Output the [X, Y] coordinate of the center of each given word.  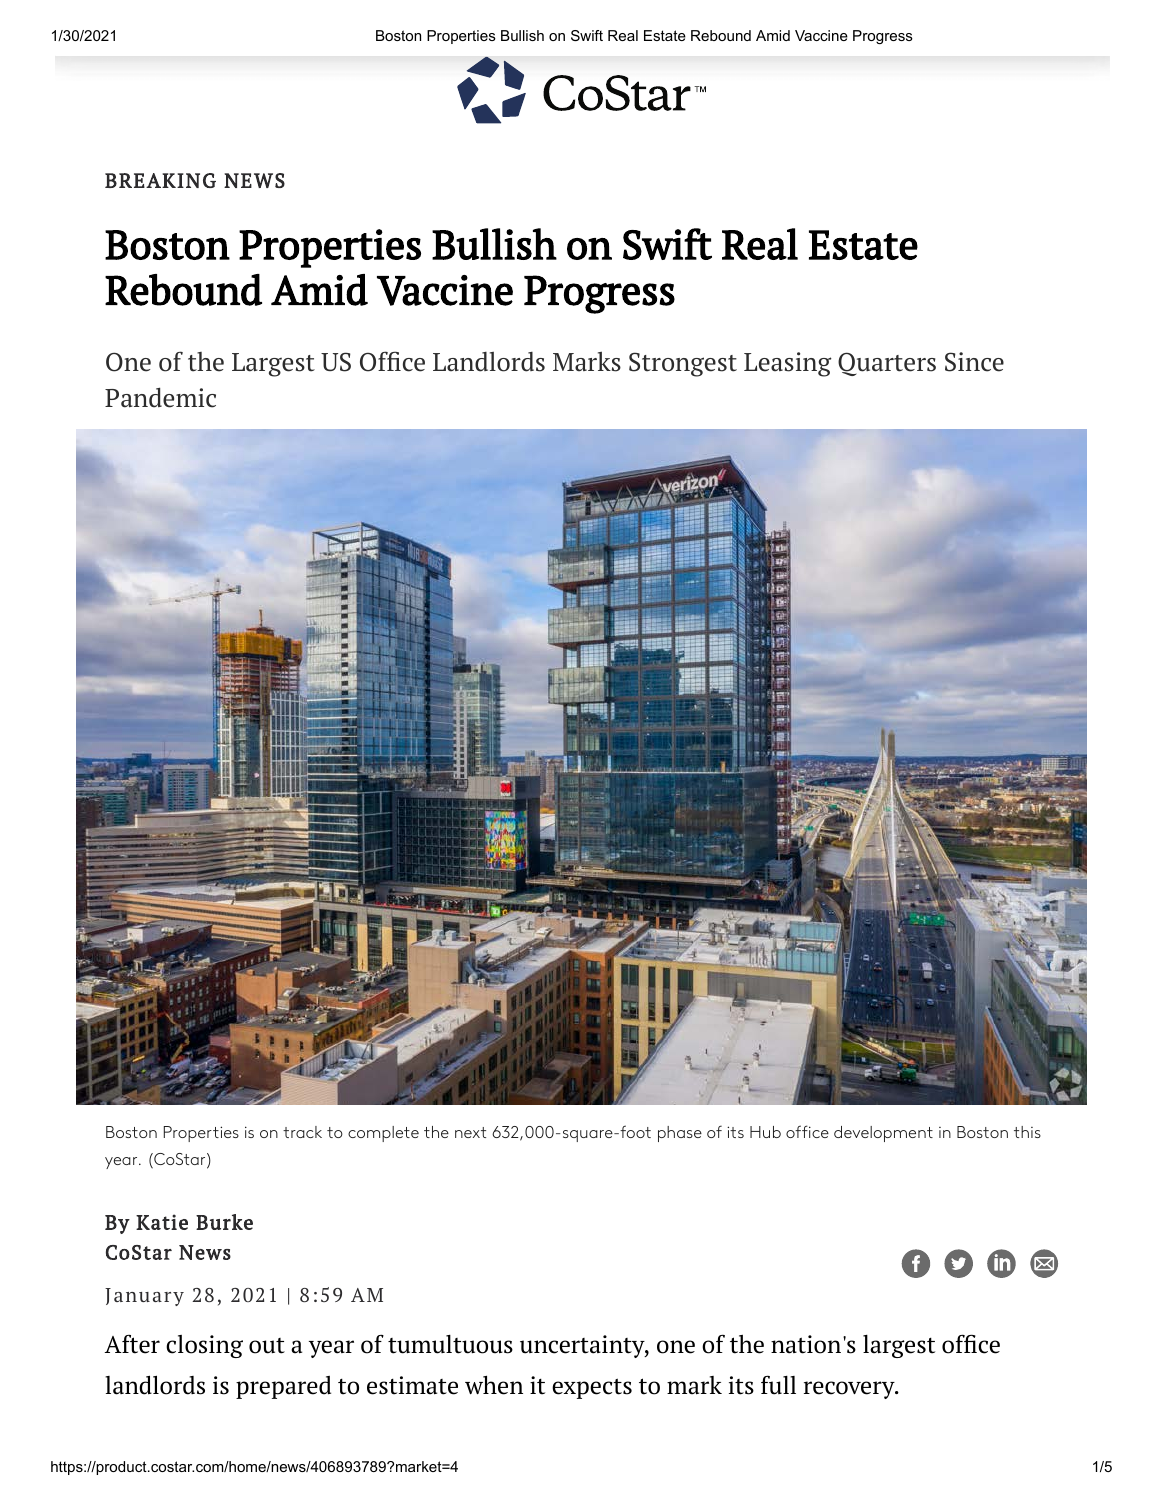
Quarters [887, 364]
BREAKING [160, 180]
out [267, 1346]
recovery [850, 1390]
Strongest [683, 364]
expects [592, 1388]
